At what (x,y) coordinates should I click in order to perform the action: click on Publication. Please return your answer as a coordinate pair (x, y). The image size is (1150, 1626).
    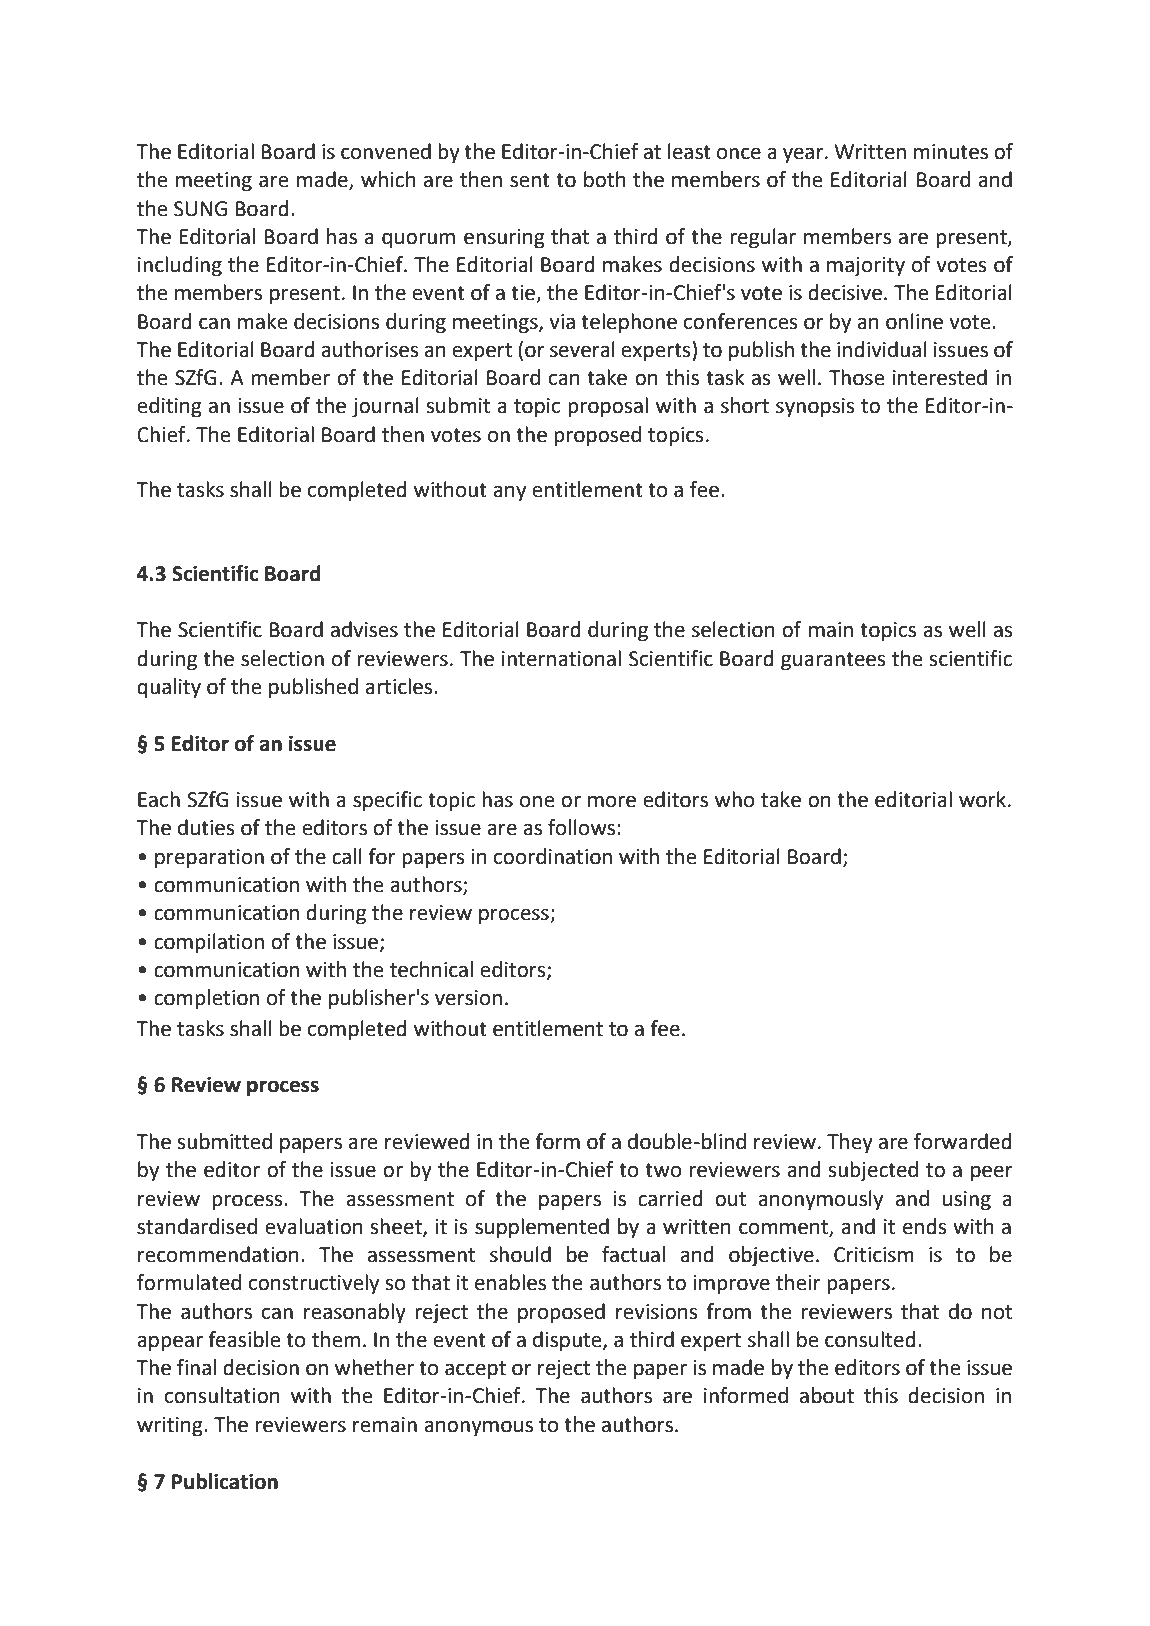
    Looking at the image, I should click on (225, 1481).
